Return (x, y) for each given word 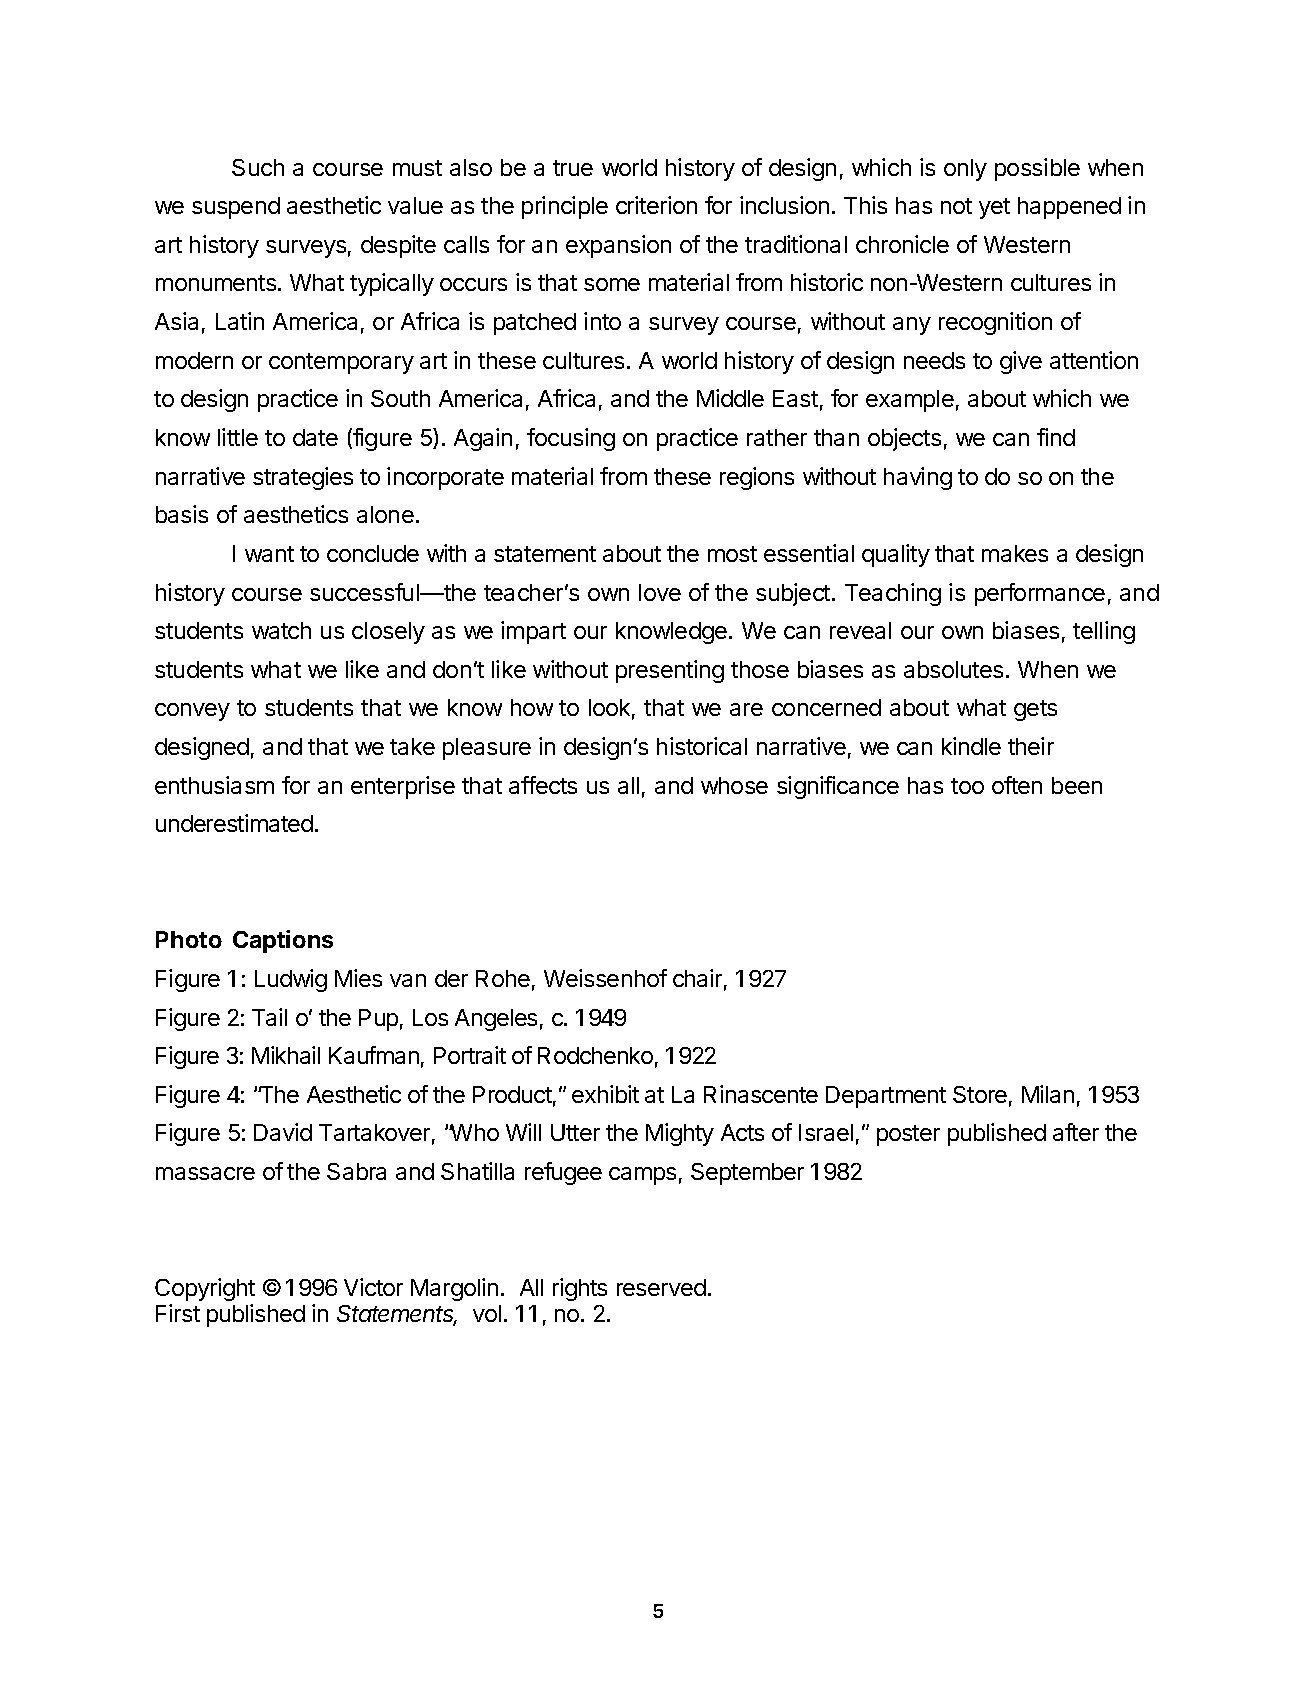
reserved (661, 1287)
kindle (971, 746)
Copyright (205, 1289)
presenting (670, 671)
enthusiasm (214, 785)
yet (994, 208)
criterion (656, 205)
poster (908, 1135)
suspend (236, 208)
